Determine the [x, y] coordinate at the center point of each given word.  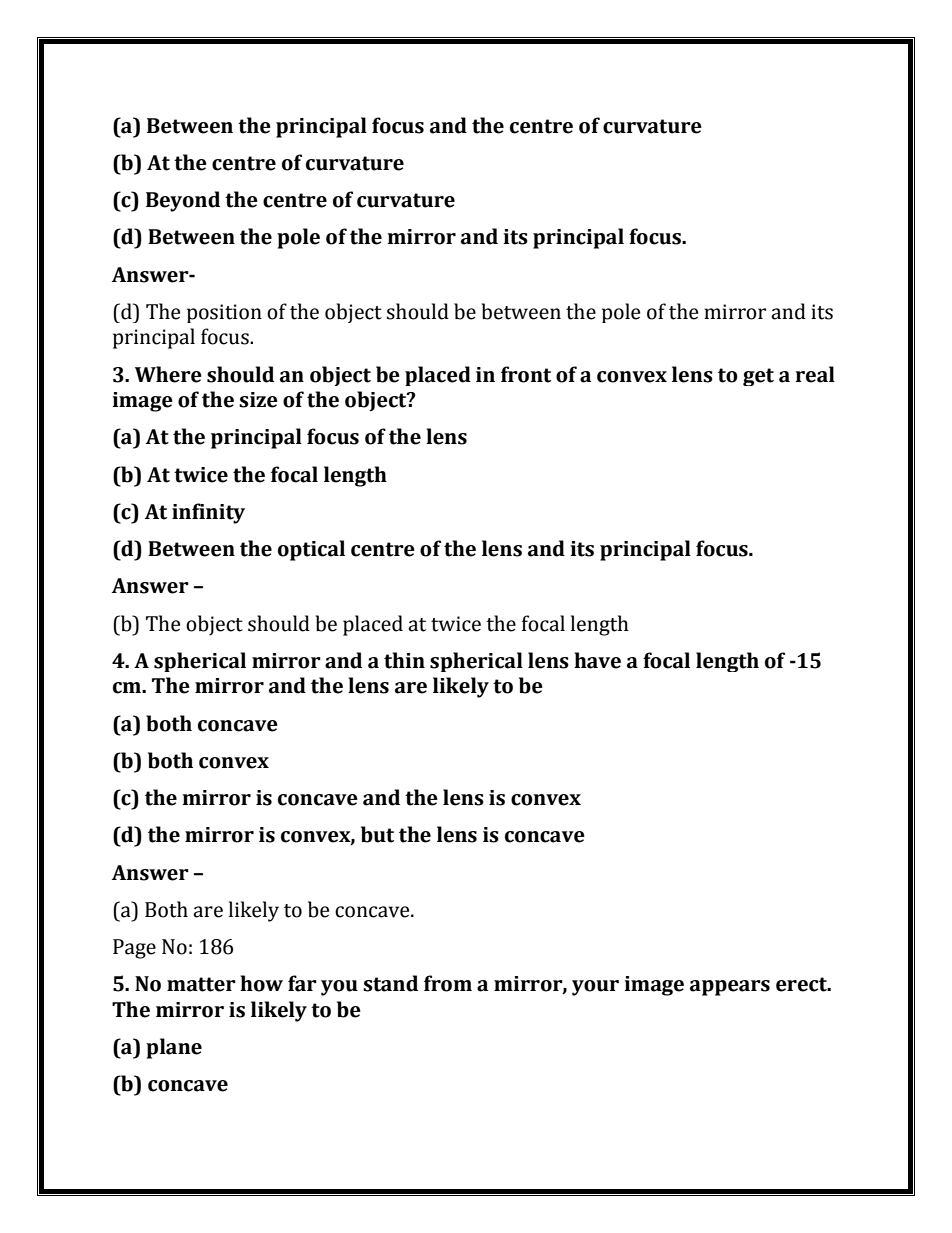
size [258, 400]
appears [730, 988]
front [526, 374]
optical [311, 550]
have [597, 660]
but [377, 834]
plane [174, 1048]
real [815, 374]
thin [404, 660]
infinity [208, 513]
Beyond [183, 201]
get [758, 377]
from [448, 983]
